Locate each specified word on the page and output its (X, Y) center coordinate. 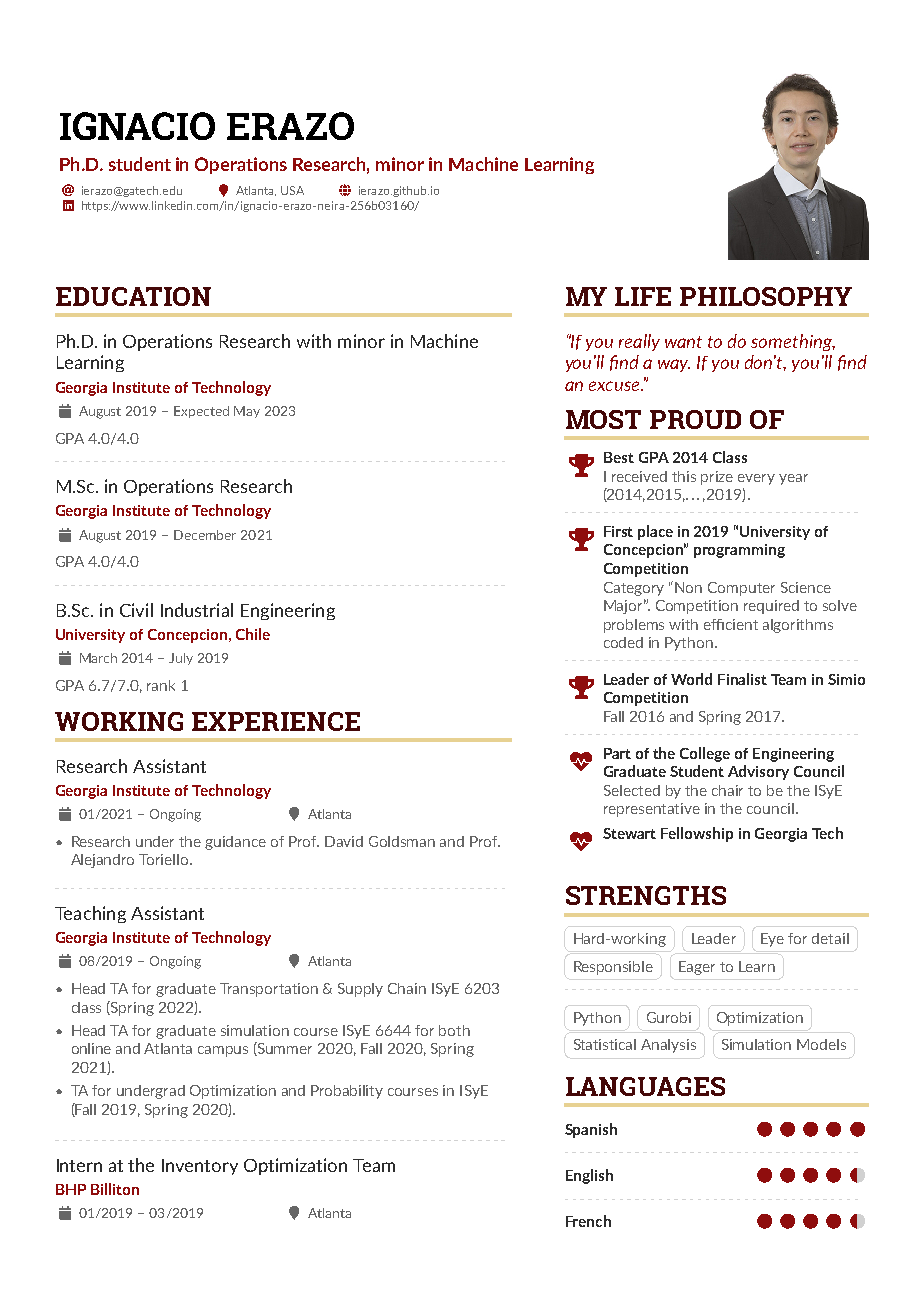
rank (161, 685)
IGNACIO (137, 126)
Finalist (742, 679)
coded (623, 642)
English (589, 1176)
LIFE (643, 296)
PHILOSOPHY (766, 296)
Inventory (200, 1167)
